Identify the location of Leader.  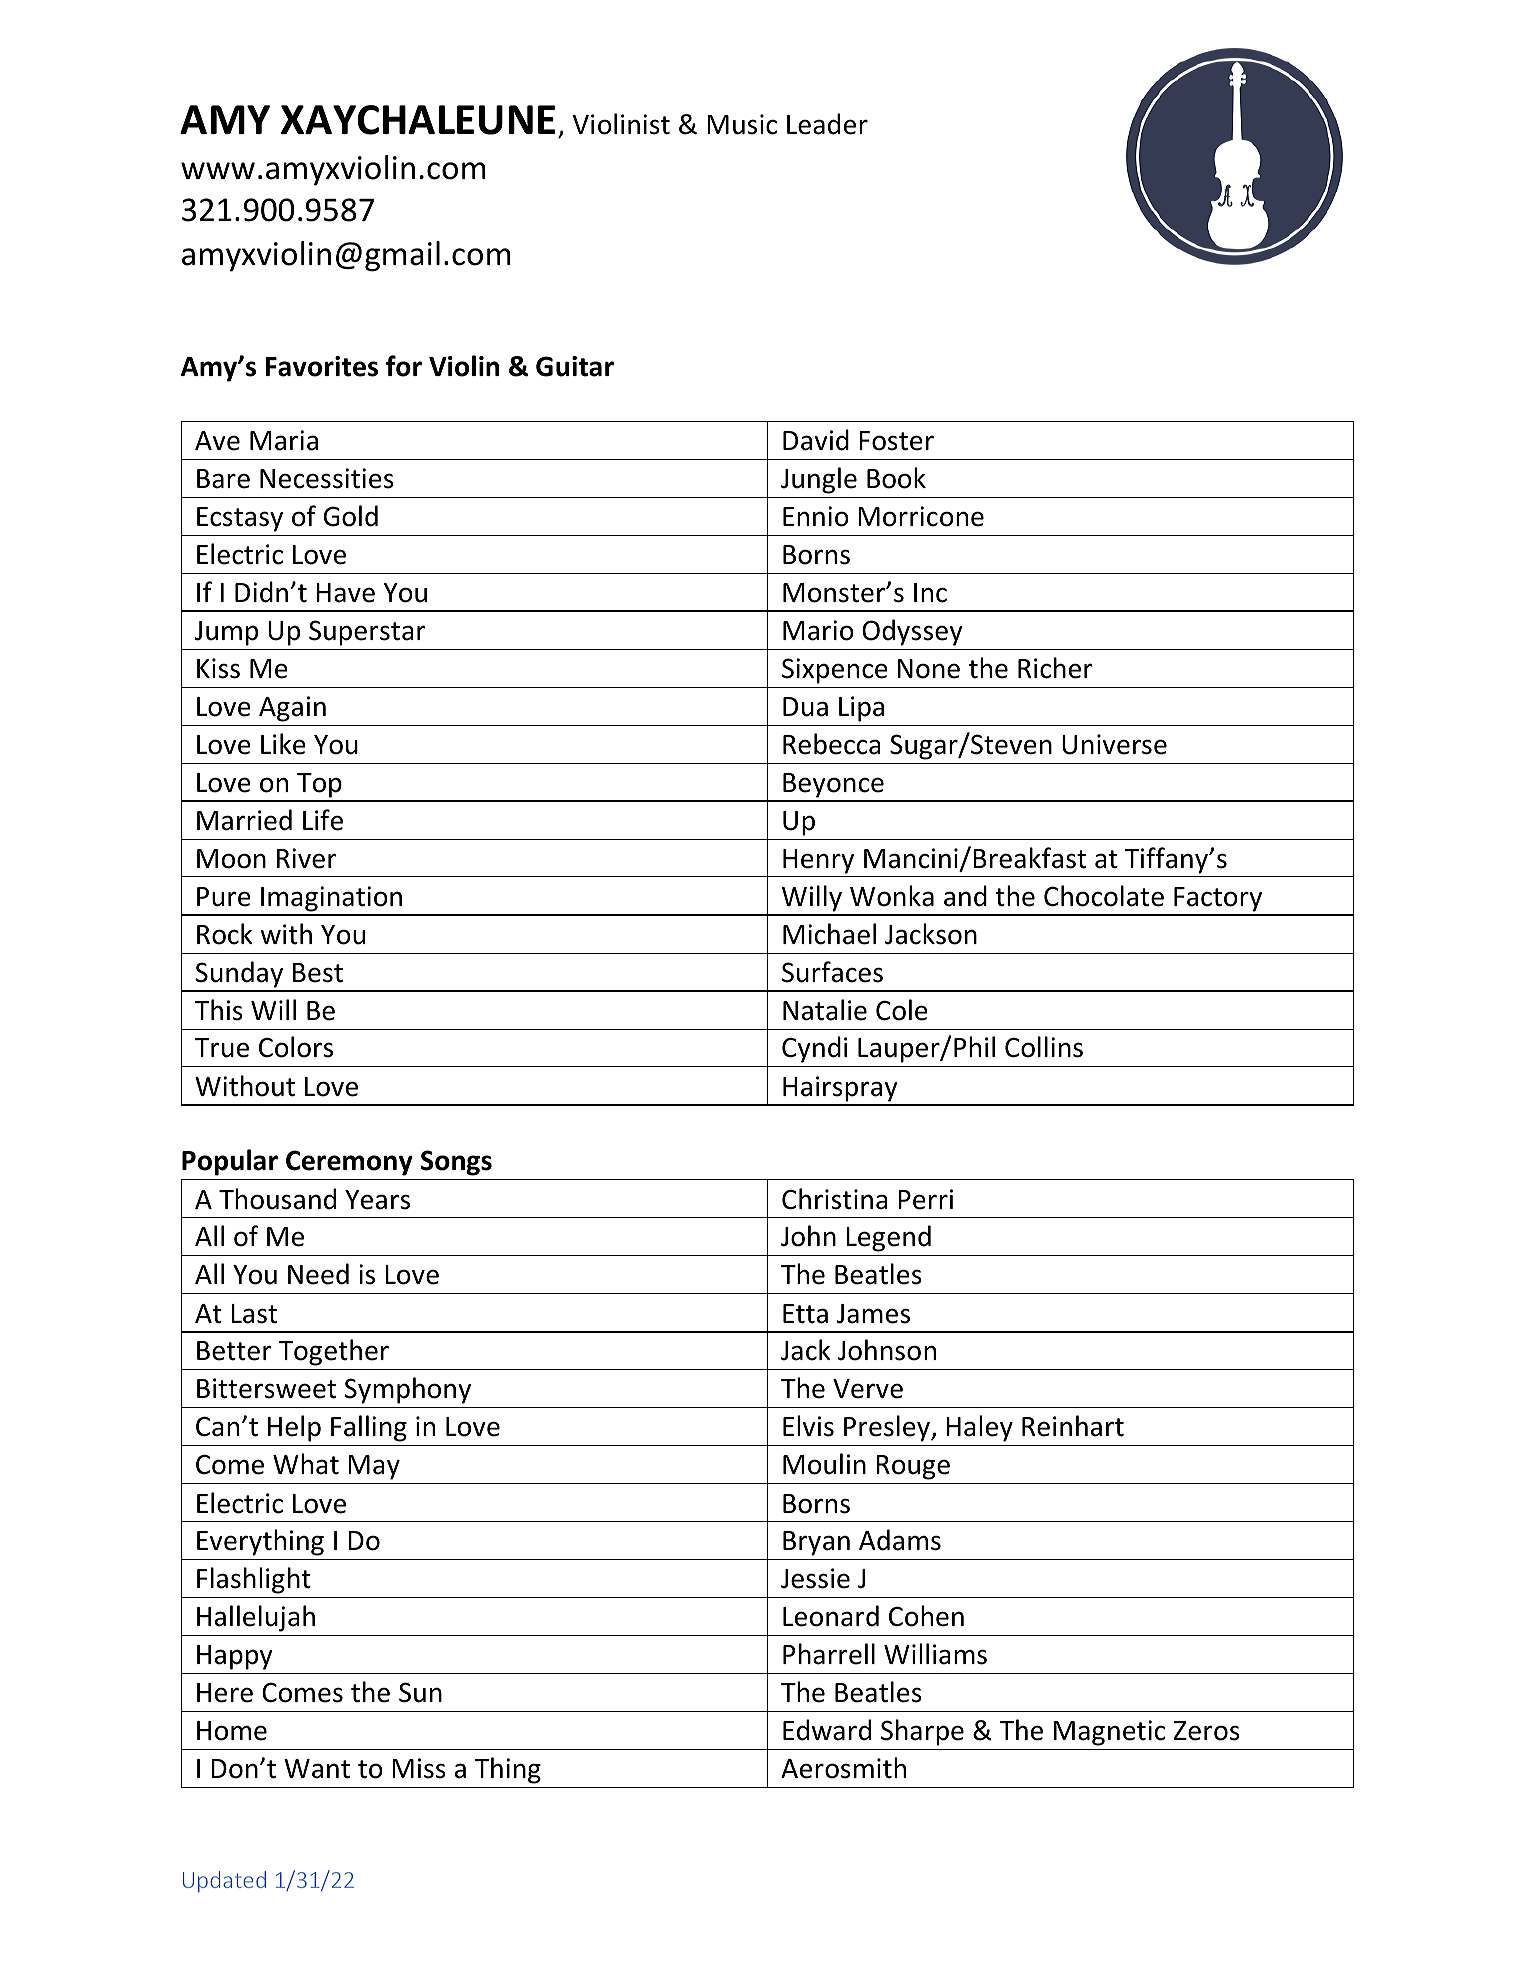
(827, 124).
